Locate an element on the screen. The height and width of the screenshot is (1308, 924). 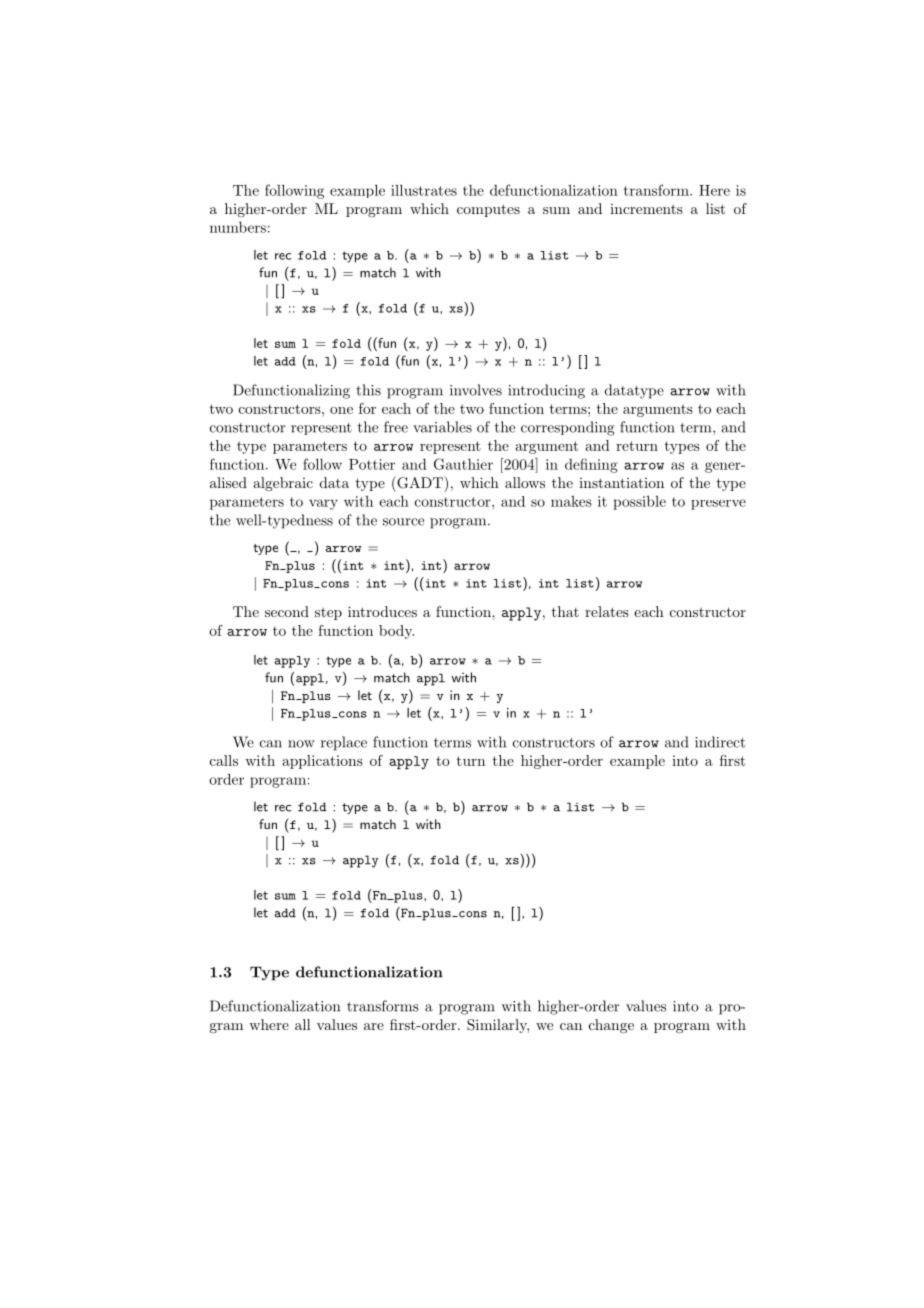
replace is located at coordinates (344, 743).
